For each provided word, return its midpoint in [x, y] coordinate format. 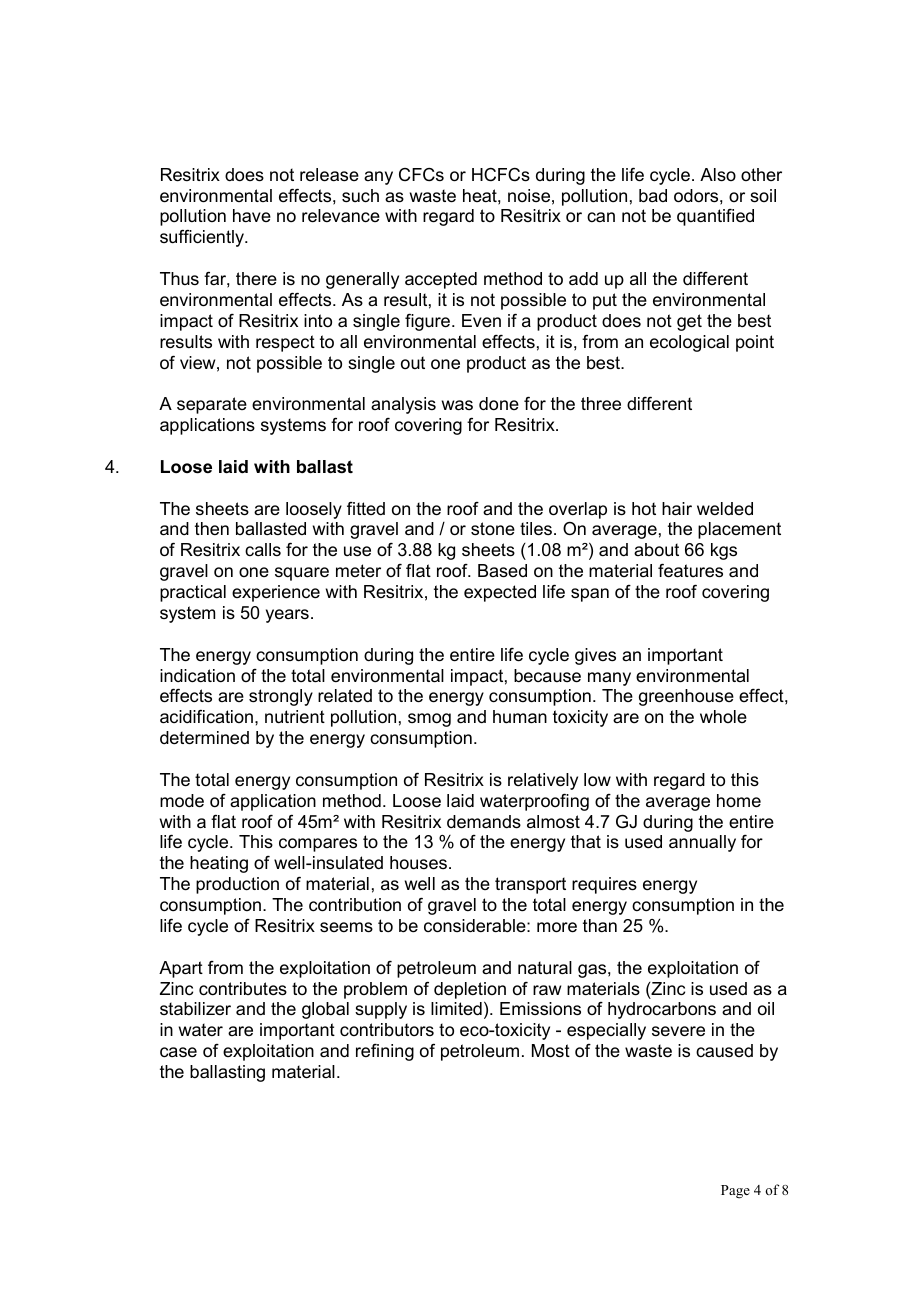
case [178, 1052]
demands [484, 822]
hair [677, 509]
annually [702, 843]
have [252, 215]
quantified [715, 217]
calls [263, 549]
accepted [441, 280]
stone [493, 529]
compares [318, 845]
